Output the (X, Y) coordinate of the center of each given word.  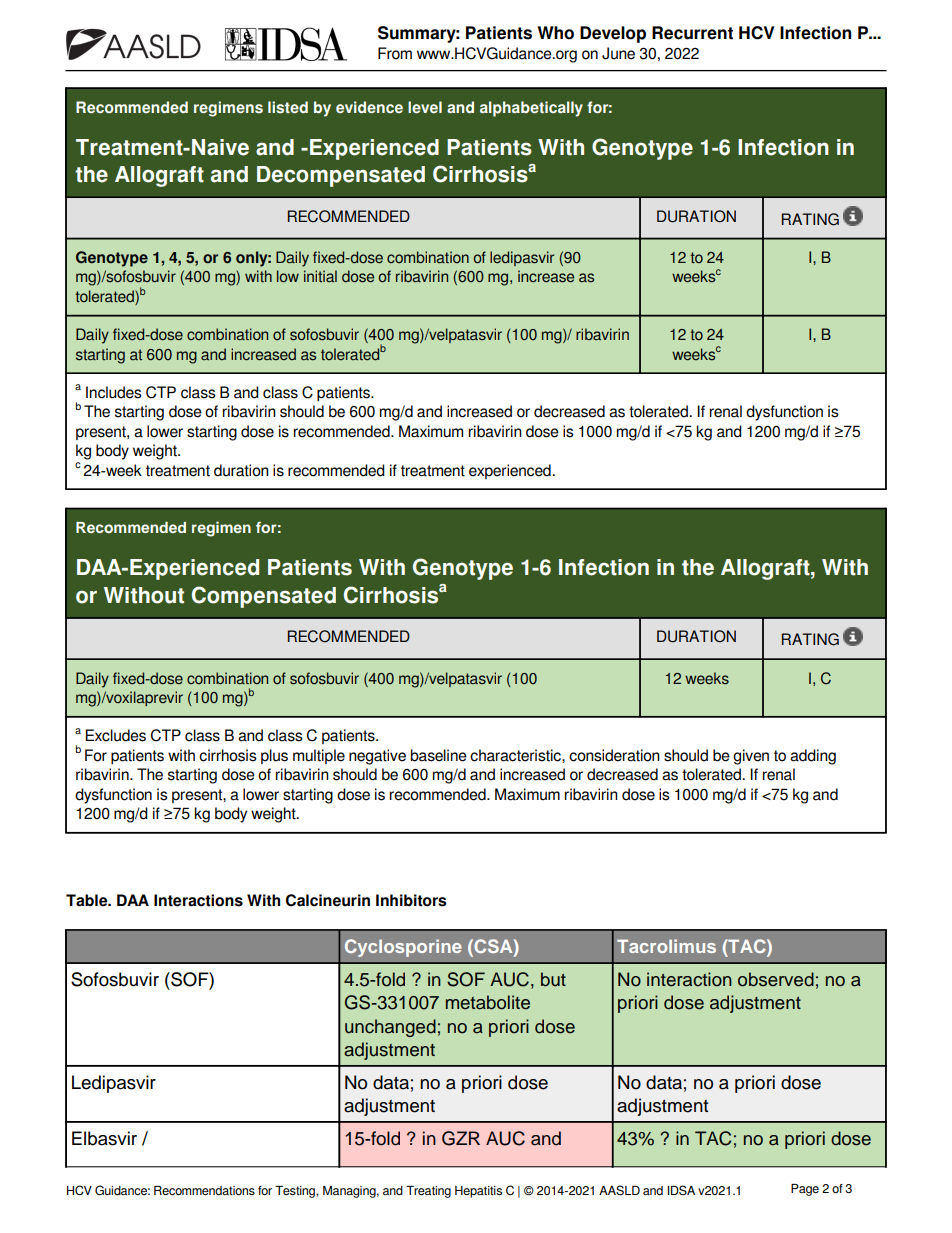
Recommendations (204, 1191)
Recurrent (692, 33)
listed (288, 107)
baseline (439, 755)
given (751, 757)
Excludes (115, 735)
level (425, 107)
